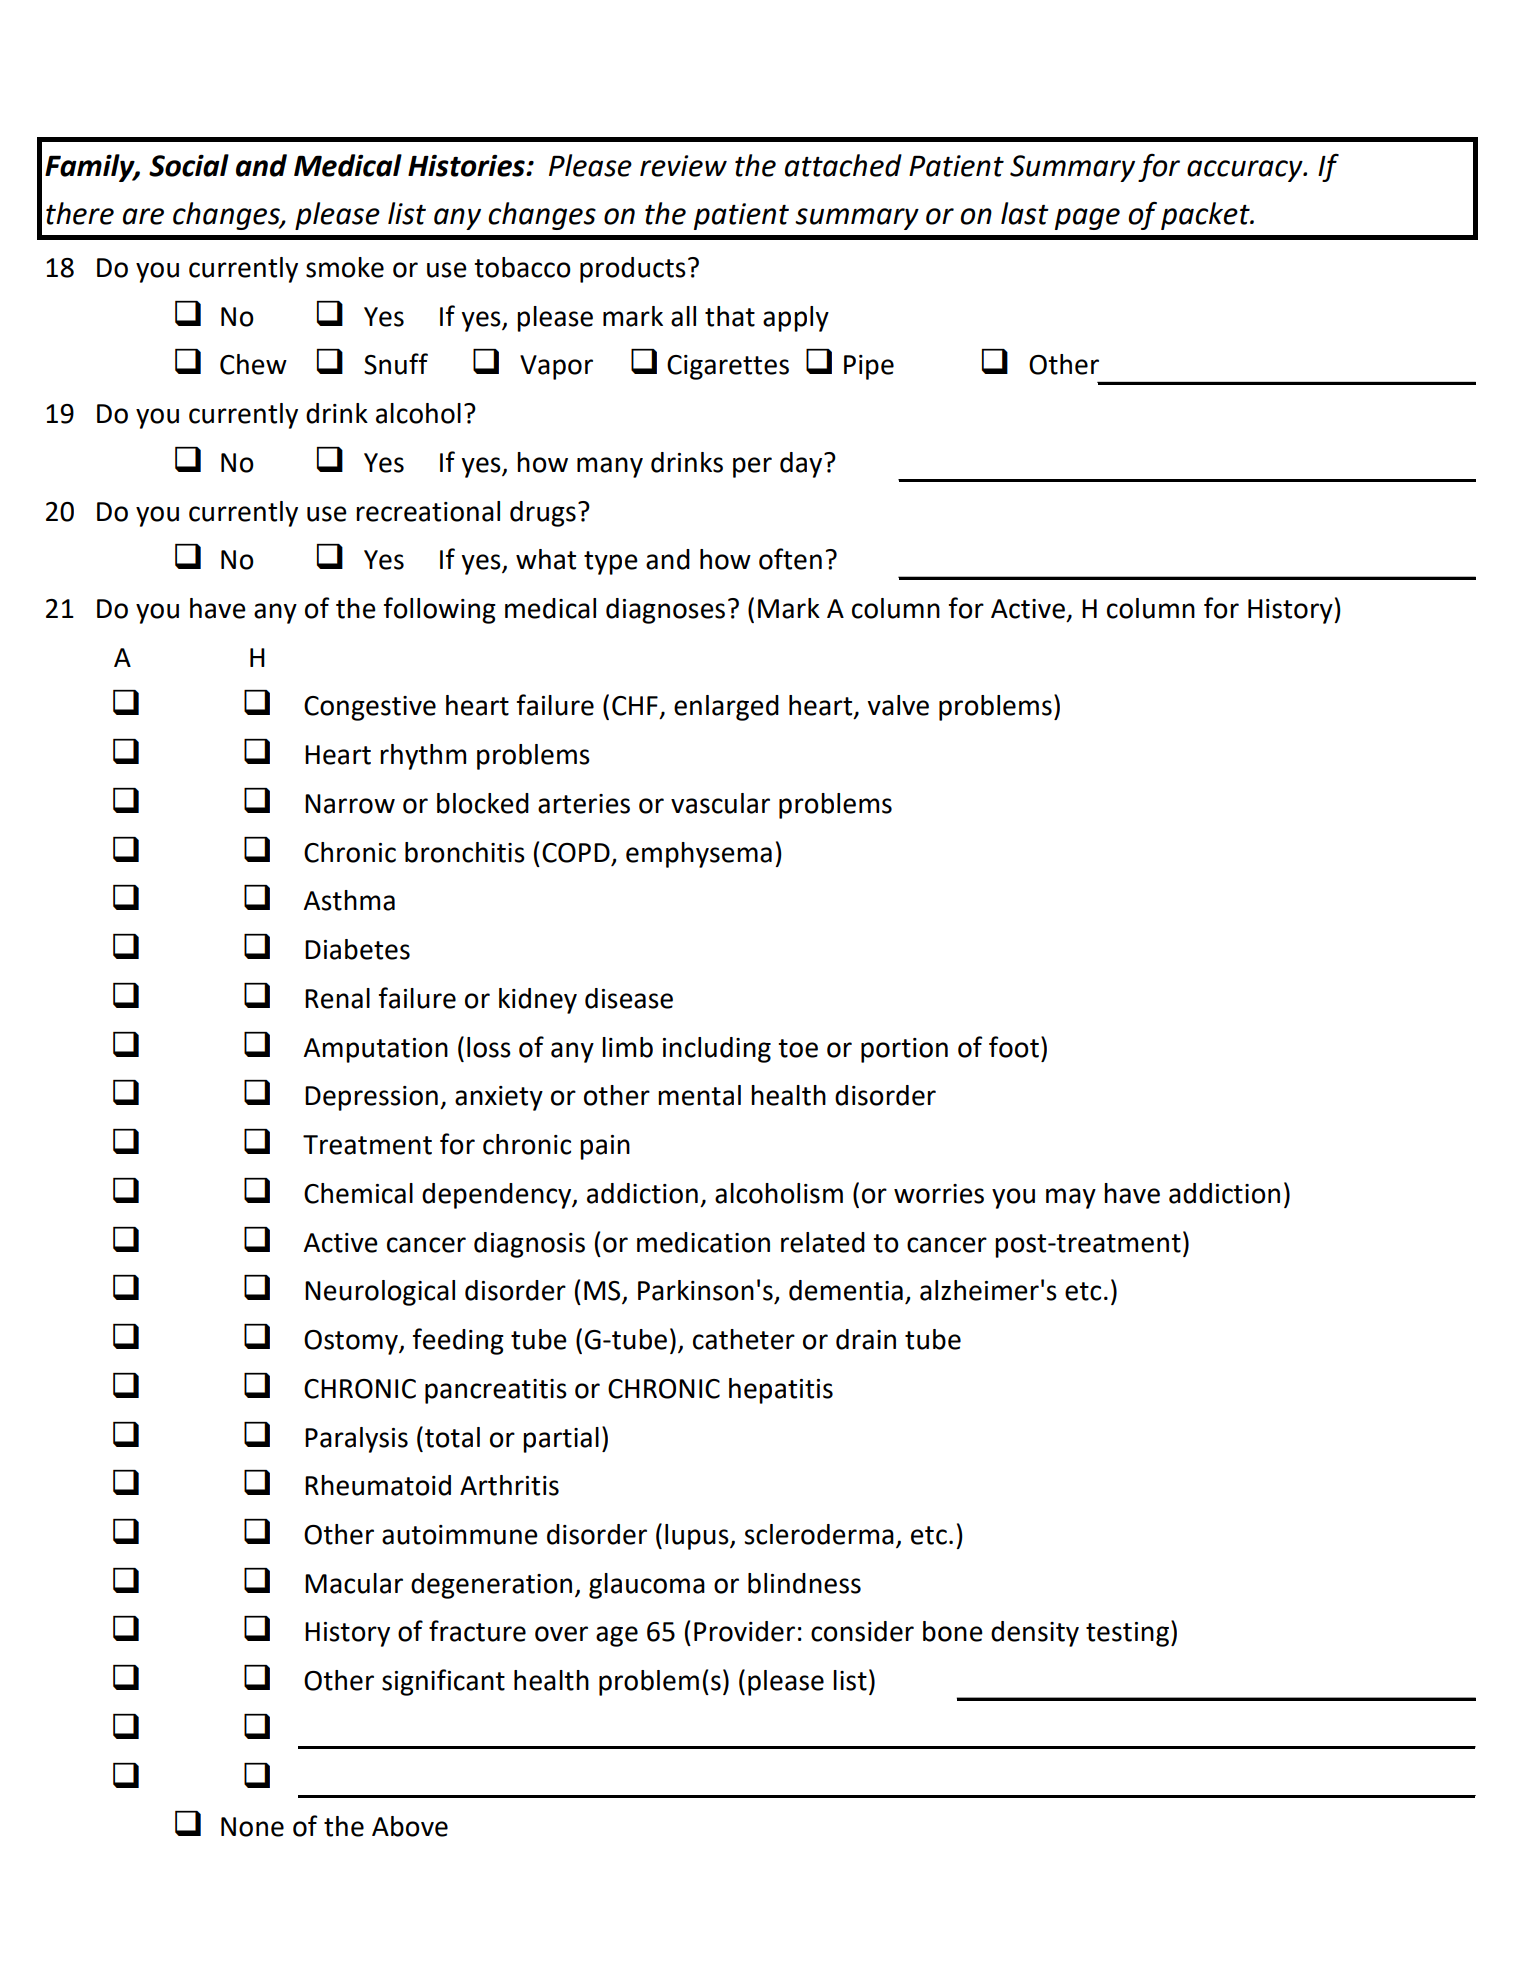  I want to click on products, so click(633, 270).
